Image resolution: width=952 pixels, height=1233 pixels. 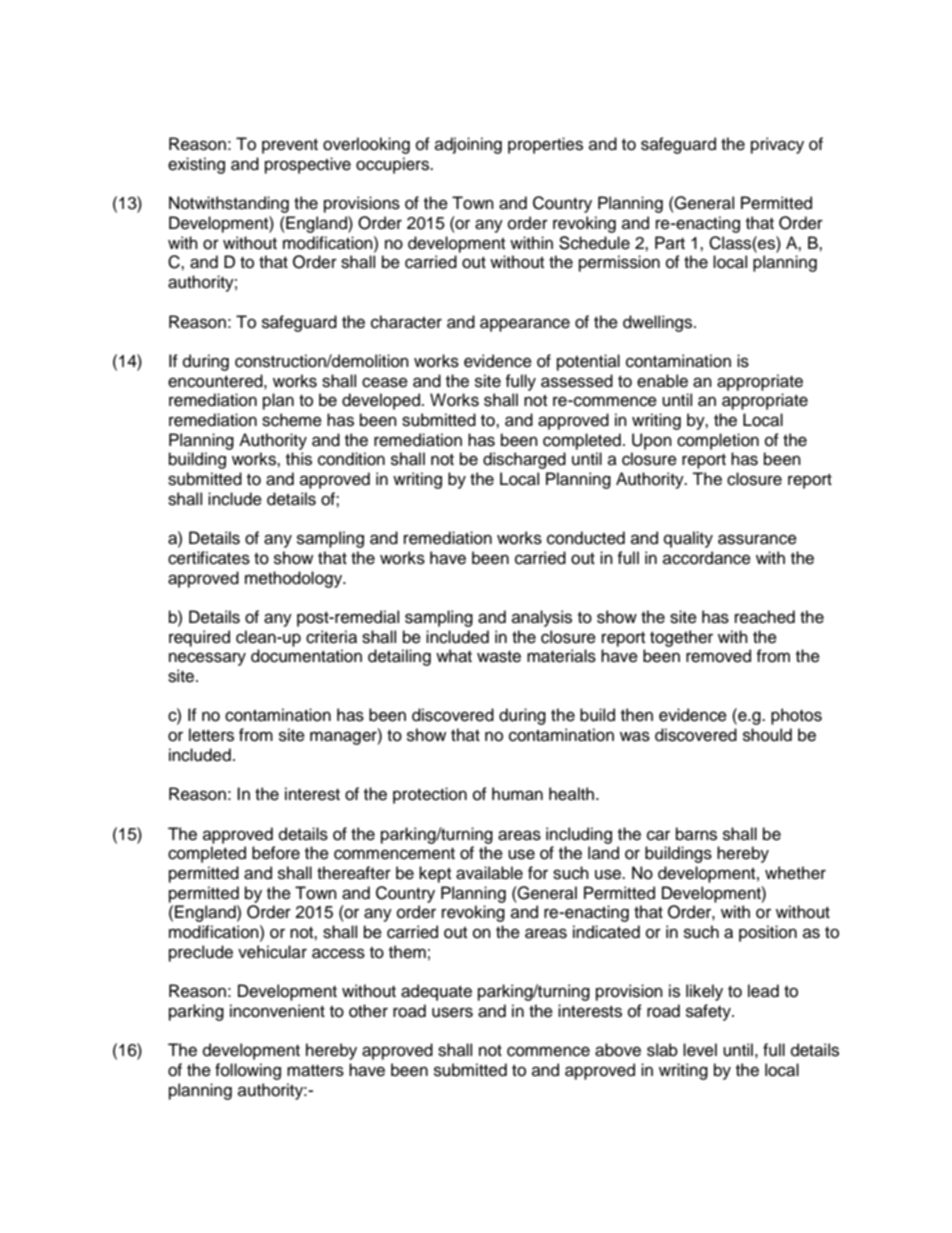 I want to click on assurance, so click(x=757, y=539).
